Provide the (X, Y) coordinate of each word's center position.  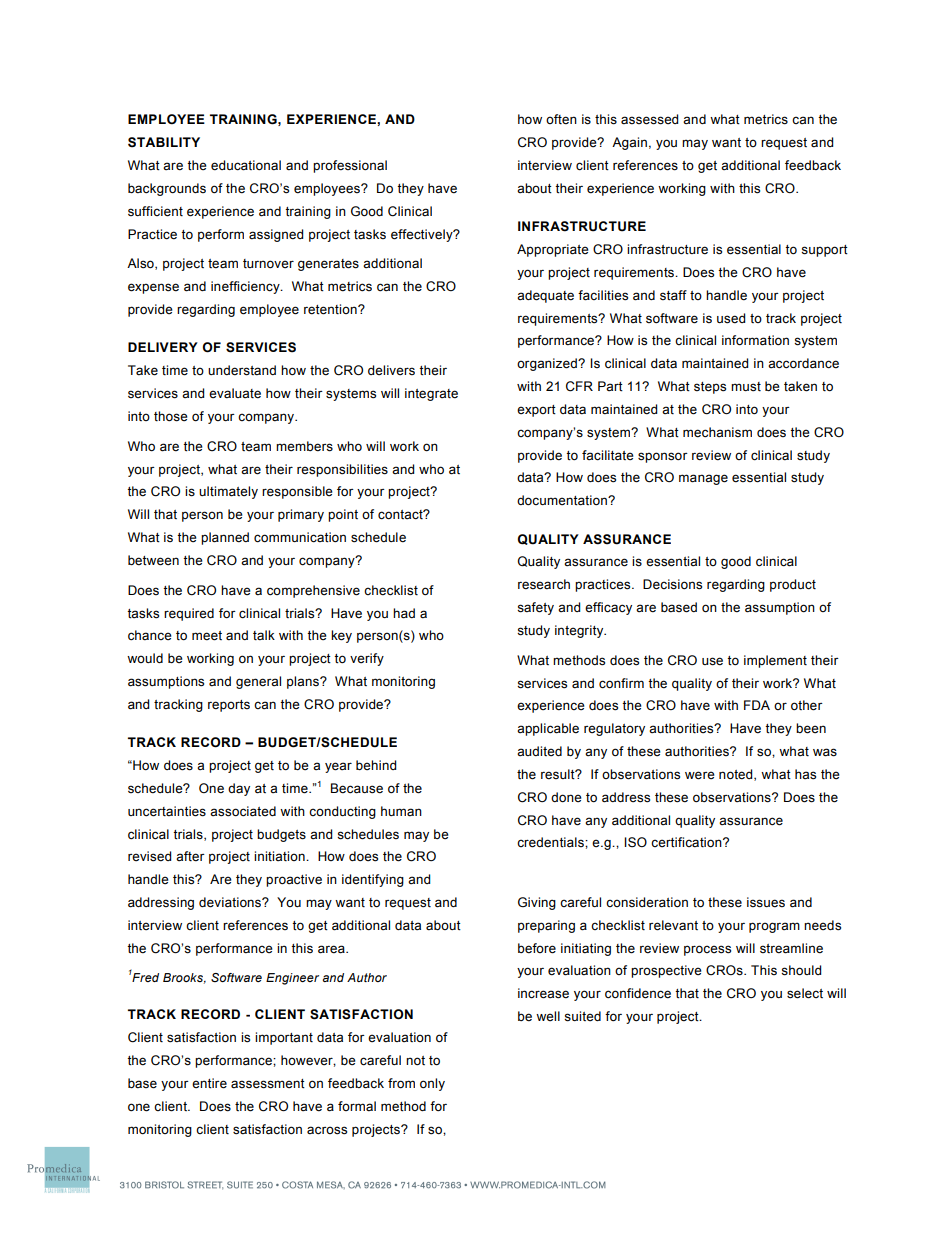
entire (209, 1083)
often (561, 119)
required (189, 614)
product (793, 585)
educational (246, 165)
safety (535, 608)
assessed (649, 119)
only (432, 1084)
